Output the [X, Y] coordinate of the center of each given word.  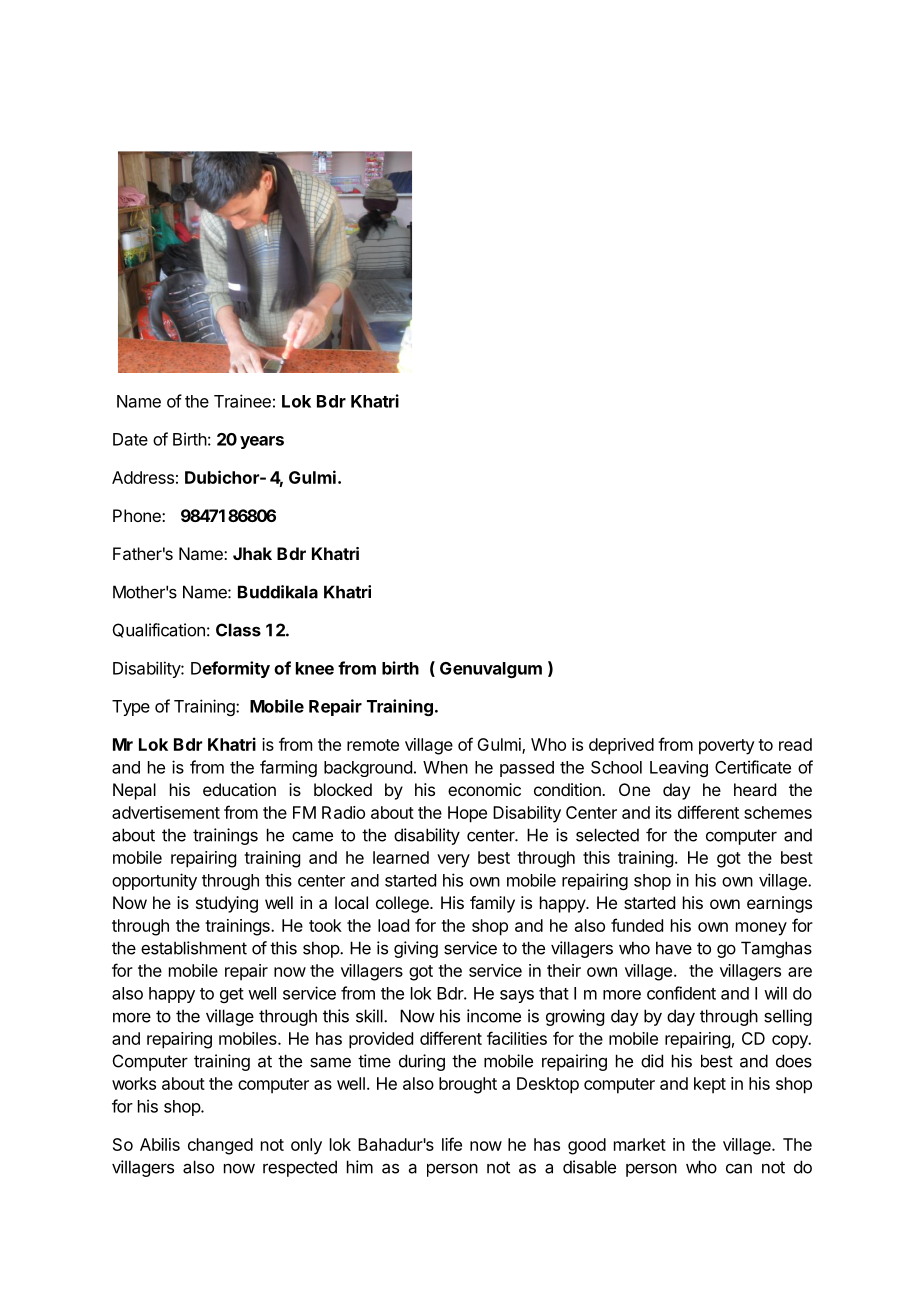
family [492, 904]
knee [315, 668]
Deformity [230, 669]
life [452, 1144]
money [761, 929]
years [262, 442]
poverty [727, 747]
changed [220, 1146]
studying [227, 904]
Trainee [242, 401]
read [795, 744]
